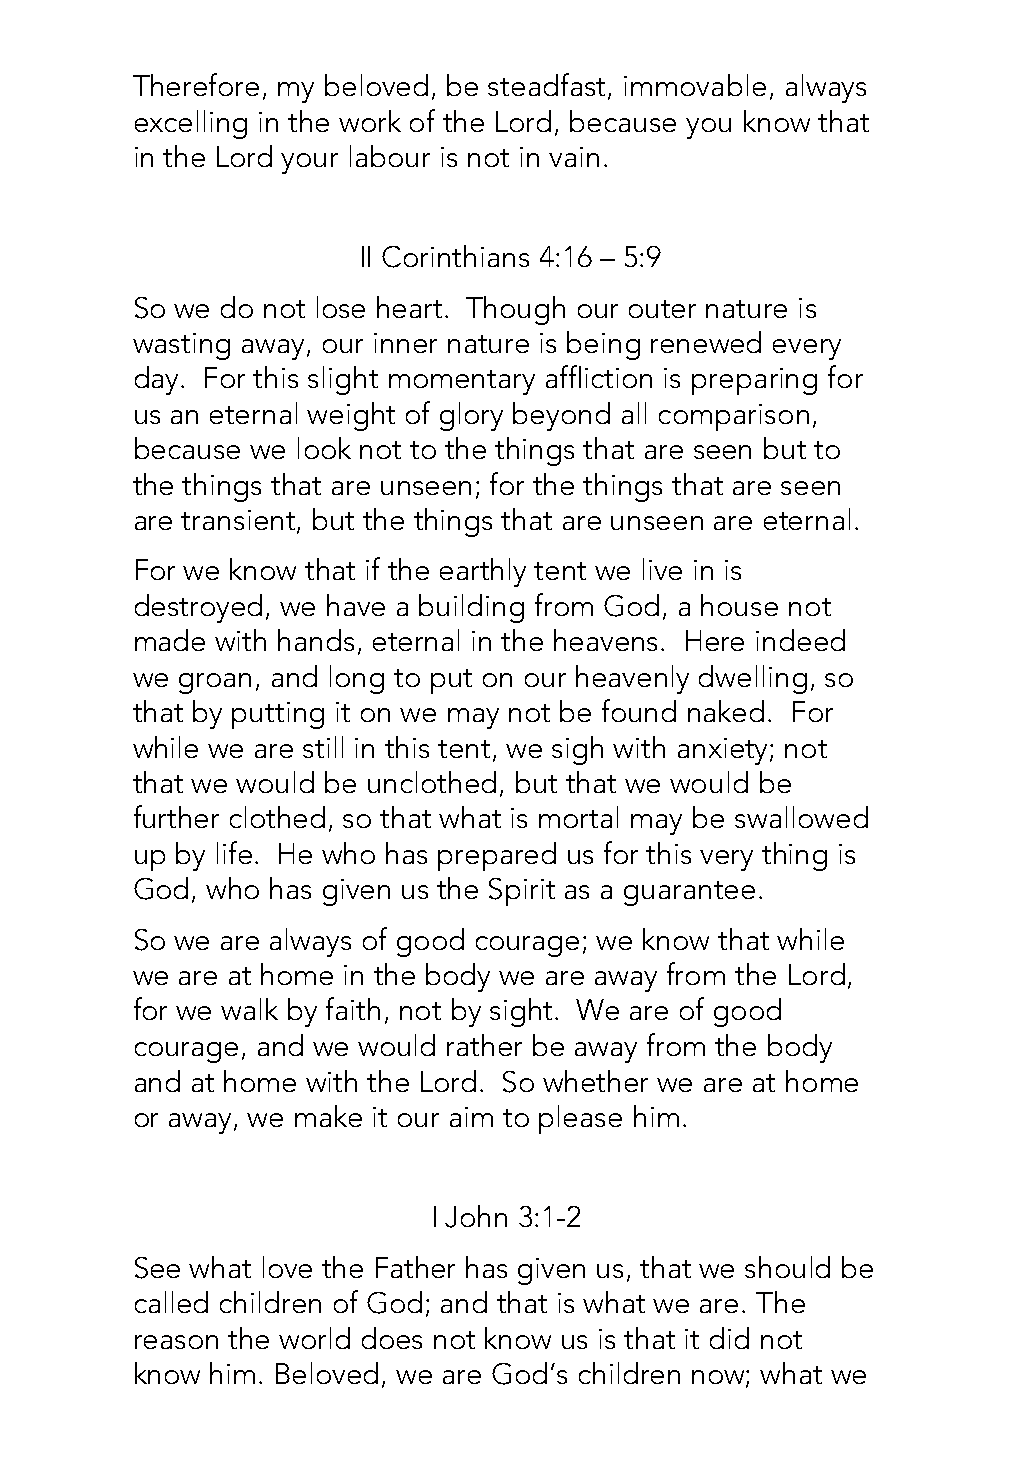 This screenshot has width=1033, height=1465. What do you see at coordinates (171, 1302) in the screenshot?
I see `called` at bounding box center [171, 1302].
